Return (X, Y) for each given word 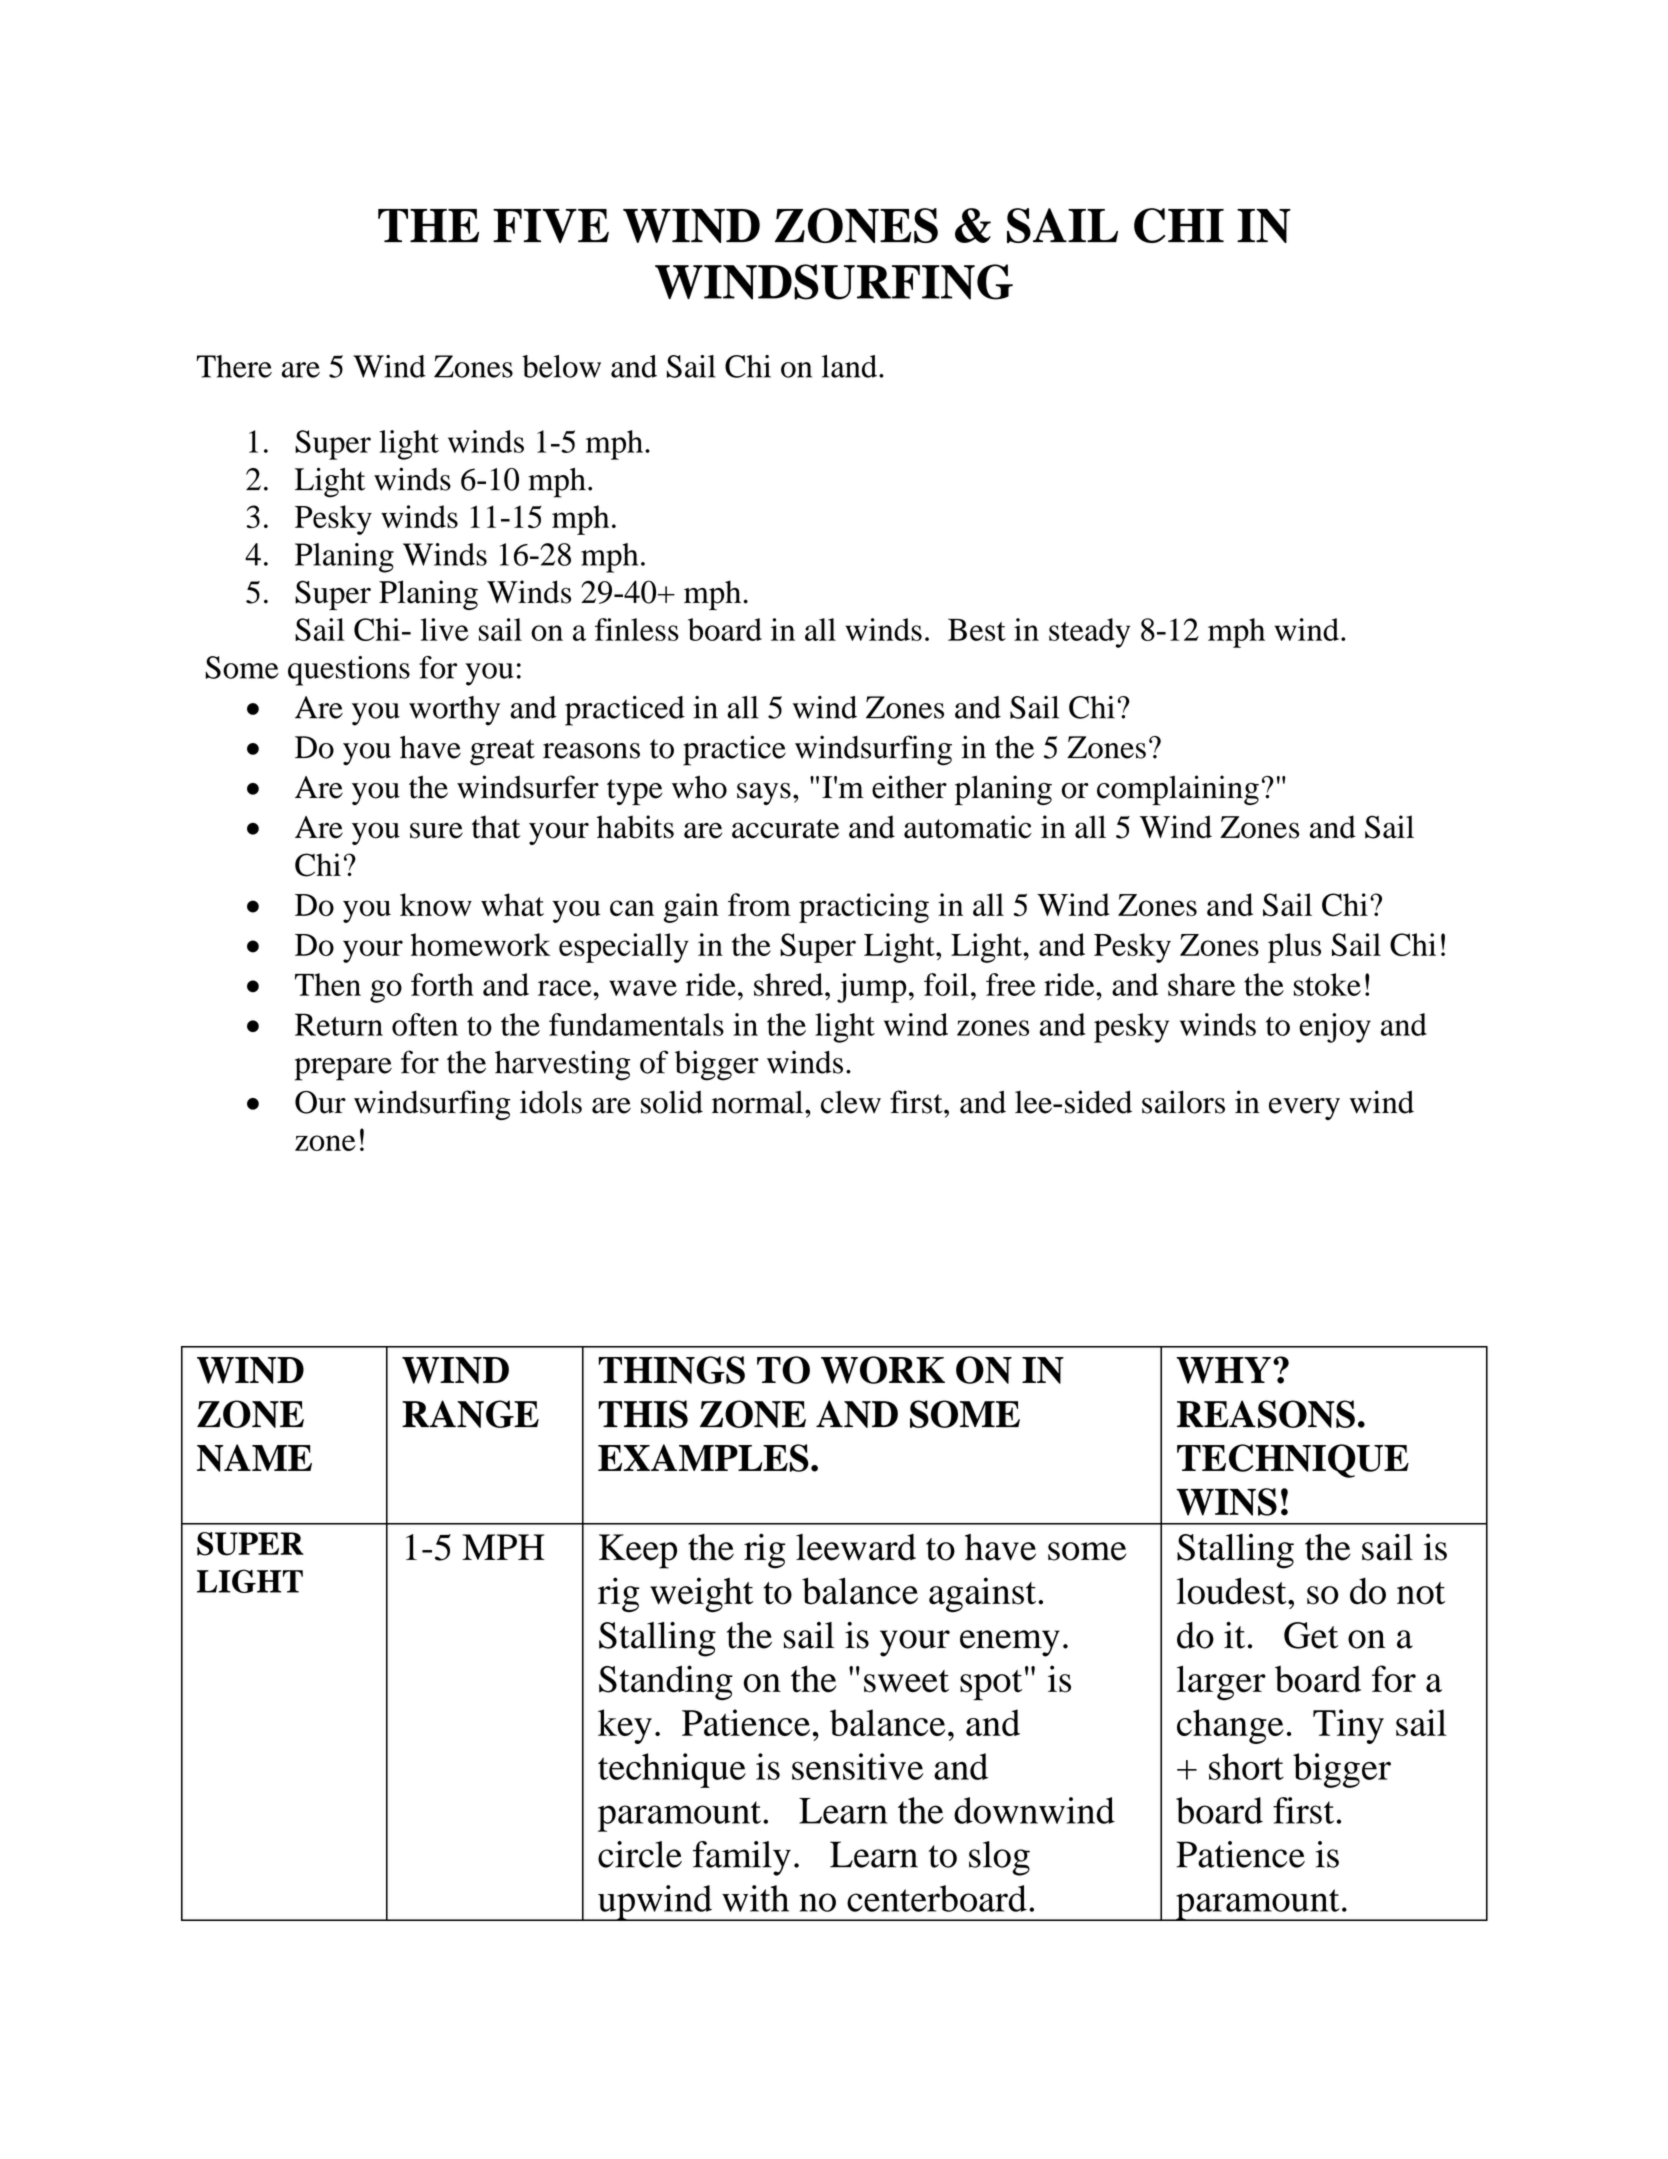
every (1304, 1109)
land (851, 366)
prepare (343, 1069)
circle (640, 1854)
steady (1089, 633)
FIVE (551, 226)
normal (759, 1102)
